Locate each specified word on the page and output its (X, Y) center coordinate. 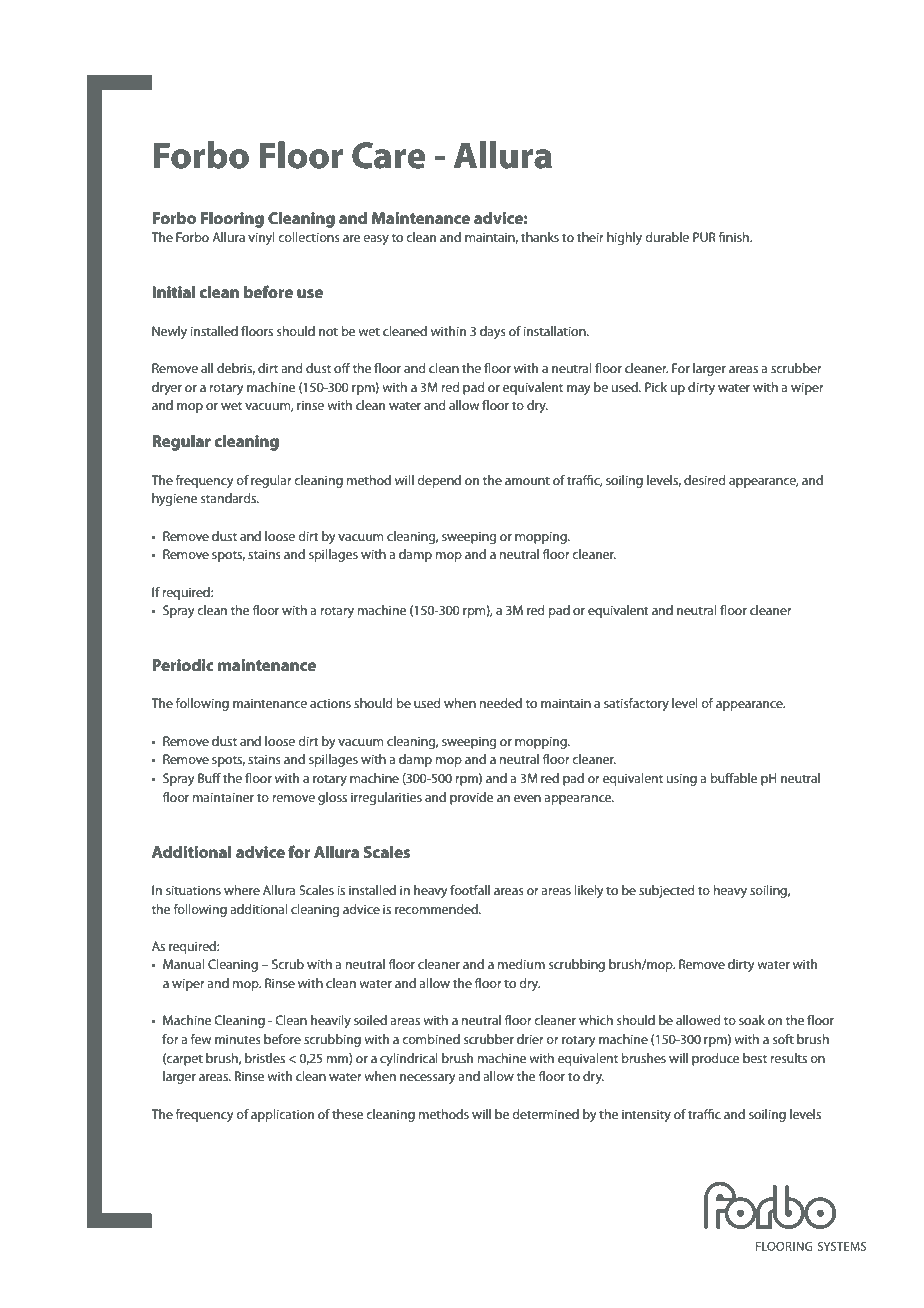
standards (229, 498)
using (682, 779)
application (282, 1115)
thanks (540, 237)
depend (439, 481)
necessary (428, 1079)
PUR (704, 237)
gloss (332, 798)
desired (705, 480)
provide (471, 798)
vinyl (261, 238)
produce (715, 1059)
